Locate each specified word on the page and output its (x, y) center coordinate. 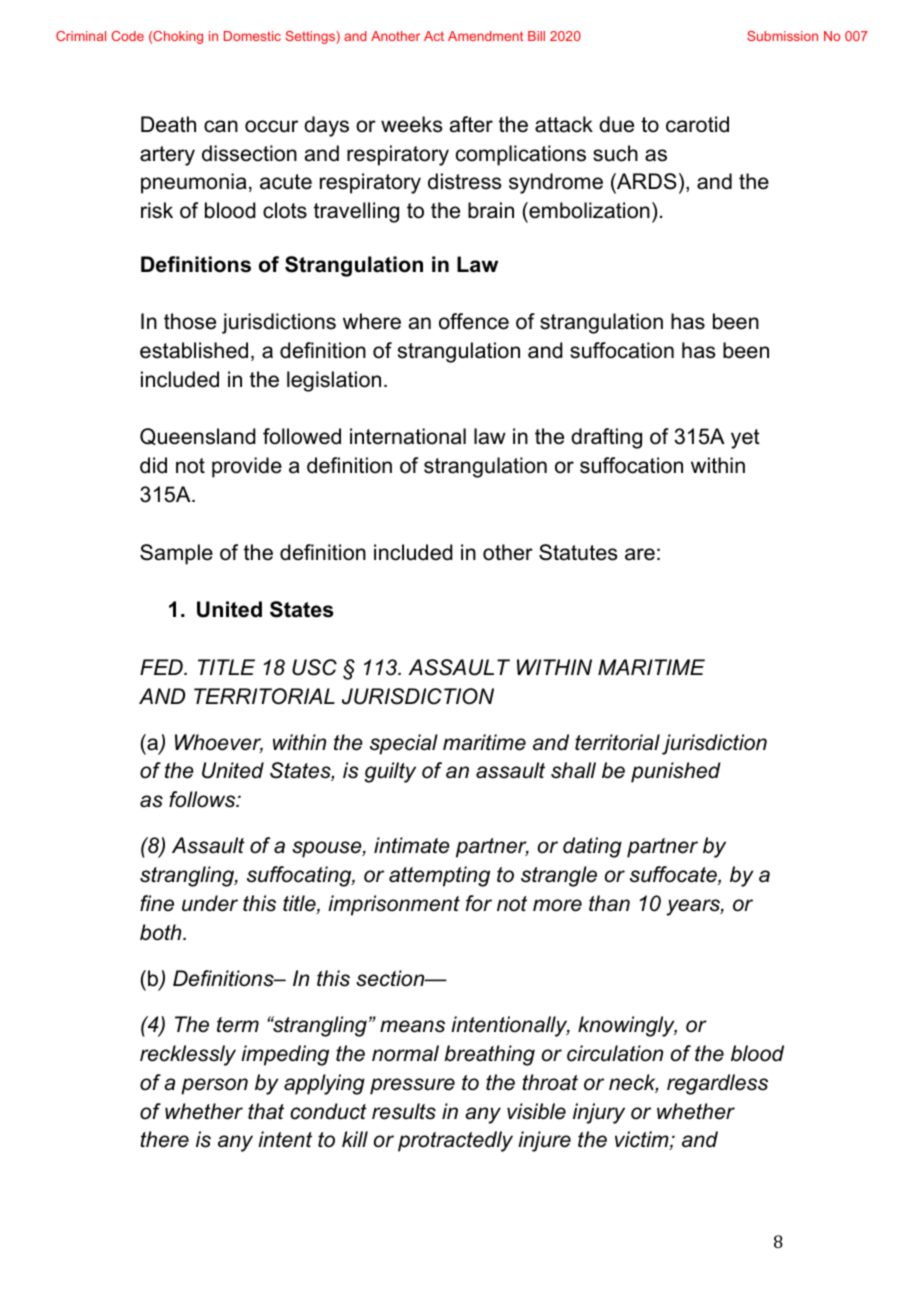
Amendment (485, 36)
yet (745, 439)
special (404, 744)
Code (128, 36)
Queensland (198, 436)
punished (676, 772)
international (408, 436)
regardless (717, 1084)
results (404, 1111)
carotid (697, 124)
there (164, 1139)
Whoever (219, 743)
